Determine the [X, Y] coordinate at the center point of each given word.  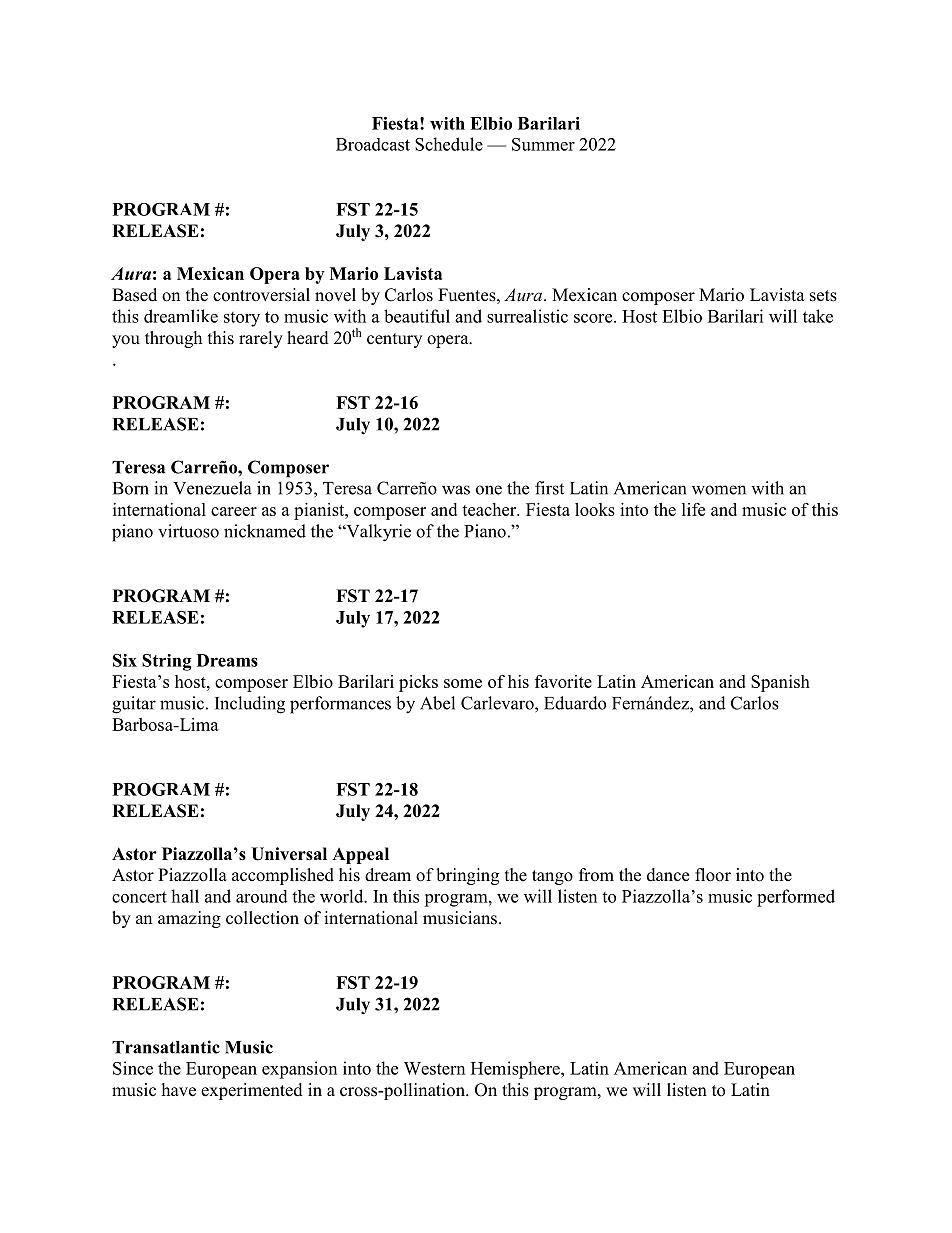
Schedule [449, 144]
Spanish [780, 683]
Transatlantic [166, 1047]
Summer [543, 144]
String [167, 662]
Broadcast [373, 144]
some [463, 683]
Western [434, 1068]
